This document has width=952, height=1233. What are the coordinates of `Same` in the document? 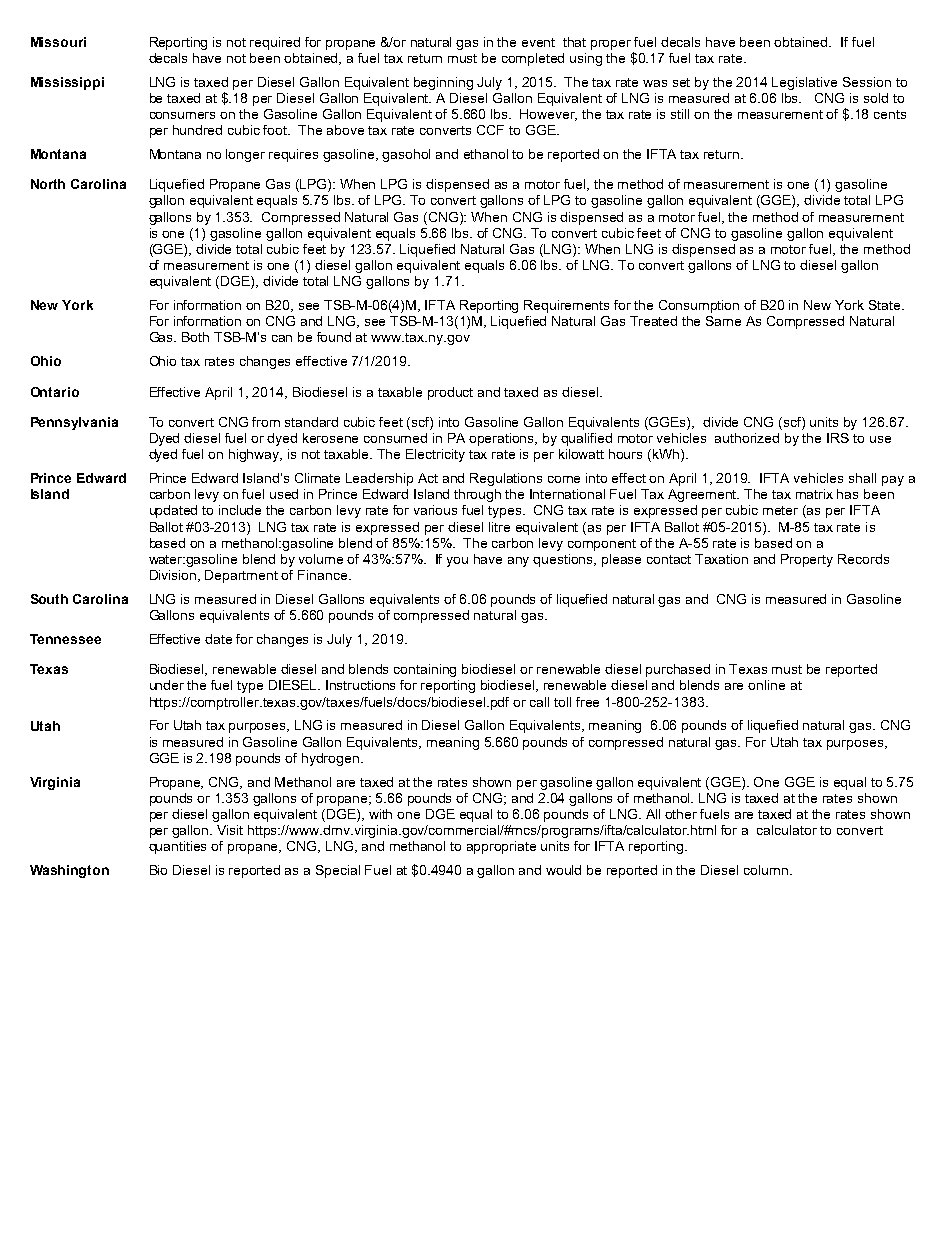 It's located at (723, 321).
